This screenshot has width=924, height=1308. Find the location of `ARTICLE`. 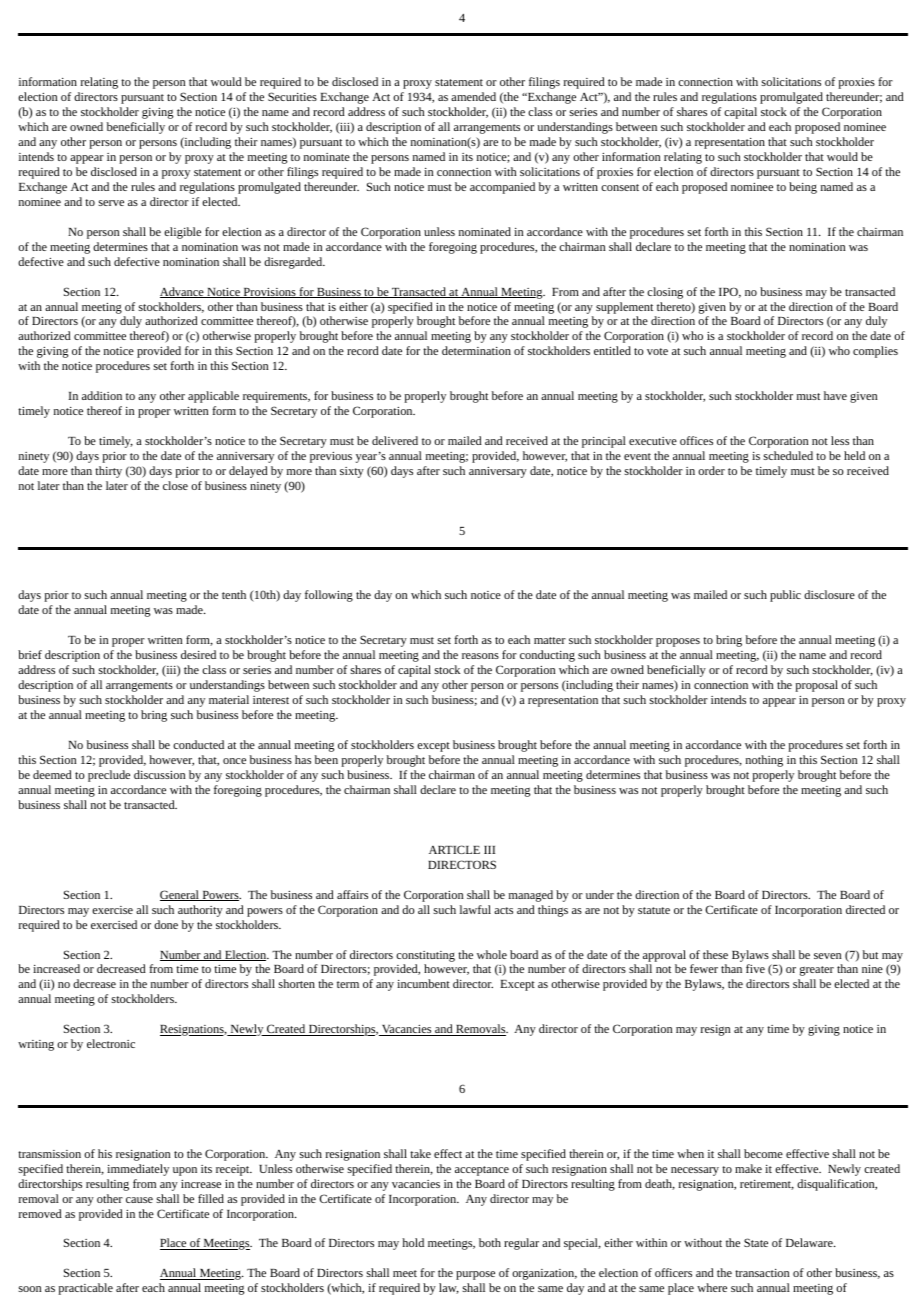

ARTICLE is located at coordinates (454, 849).
